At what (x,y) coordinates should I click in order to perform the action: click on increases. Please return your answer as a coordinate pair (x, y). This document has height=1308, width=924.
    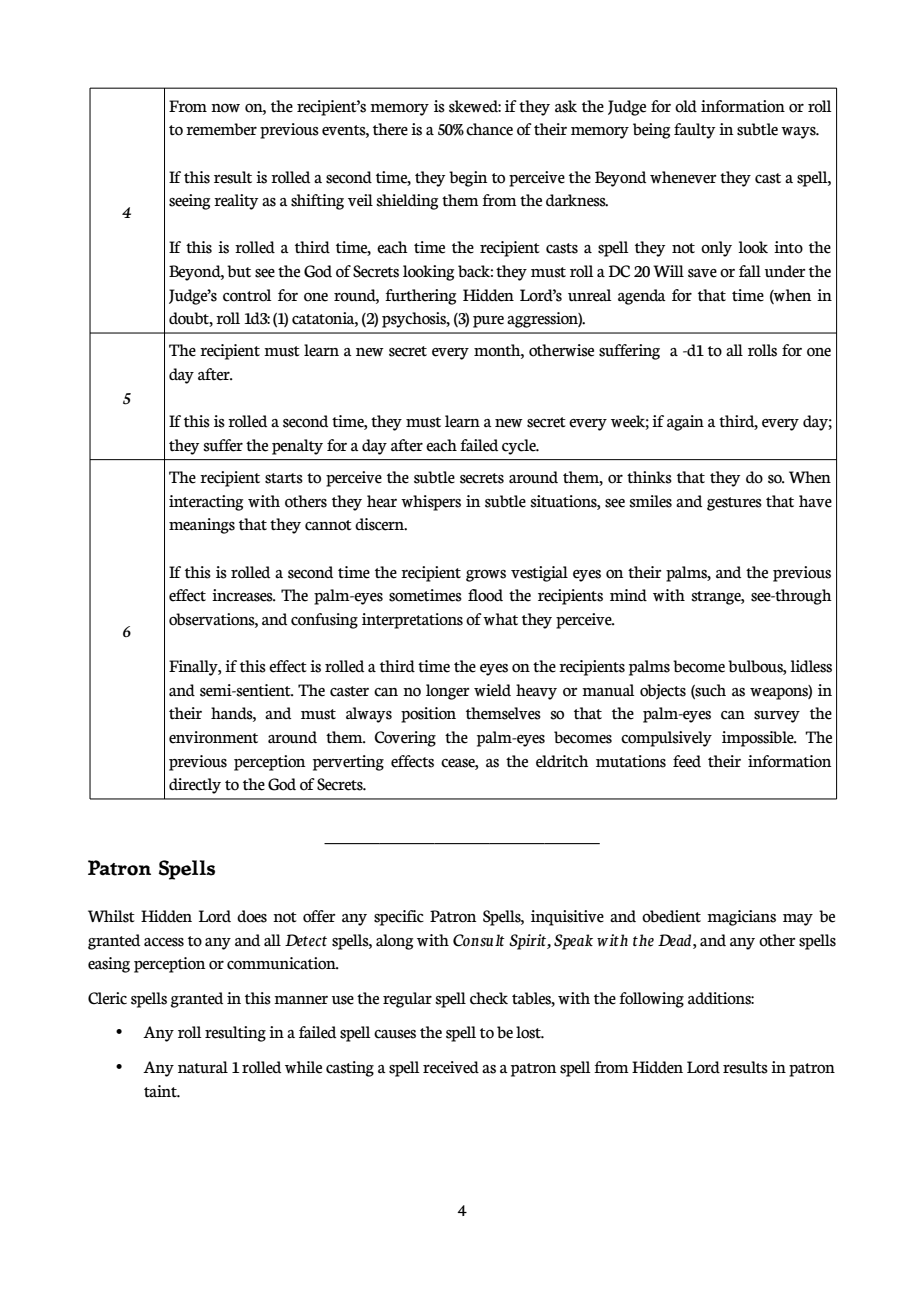
    Looking at the image, I should click on (243, 595).
